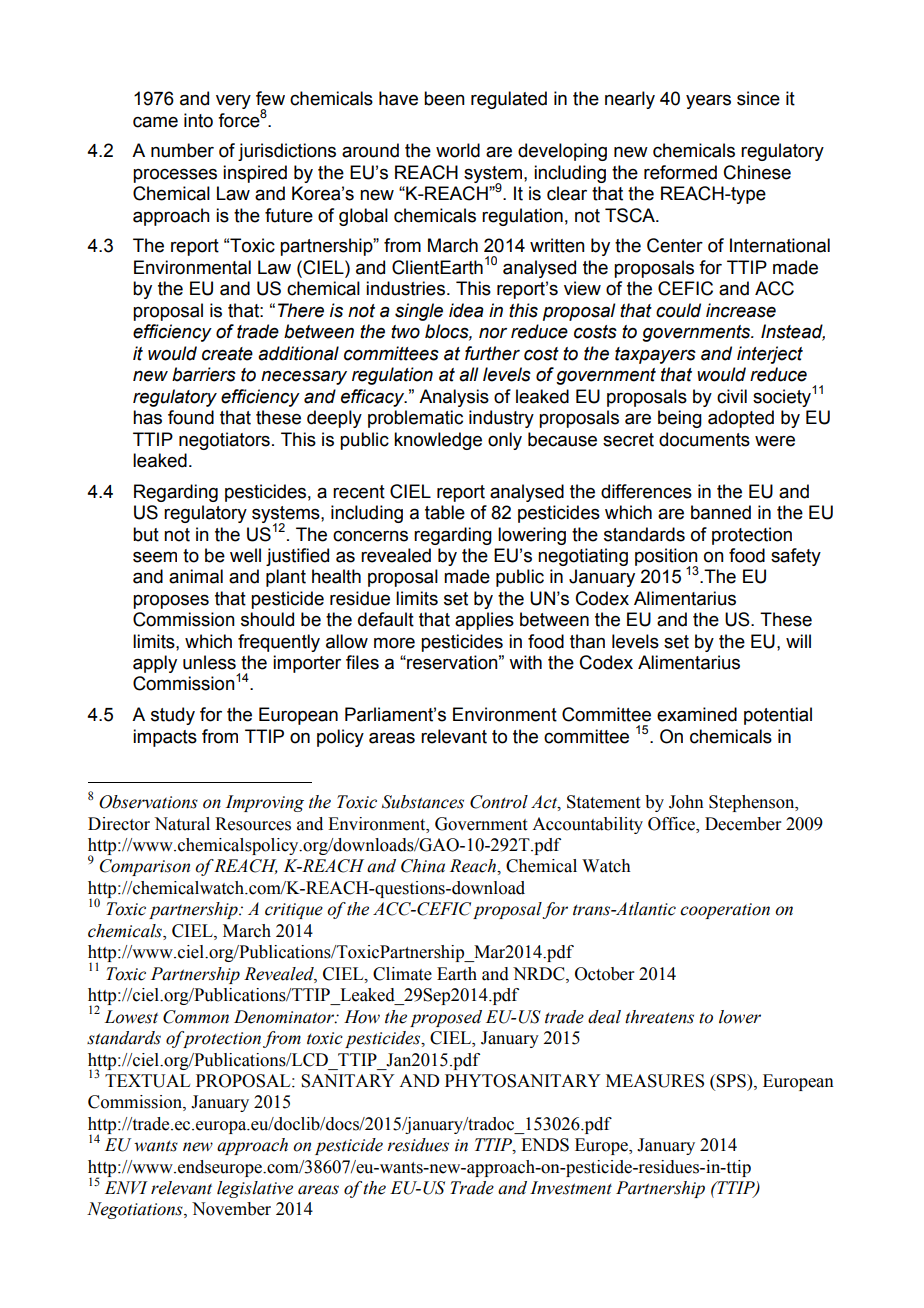 This image has height=1308, width=924. Describe the element at coordinates (198, 120) in the image. I see `into` at that location.
